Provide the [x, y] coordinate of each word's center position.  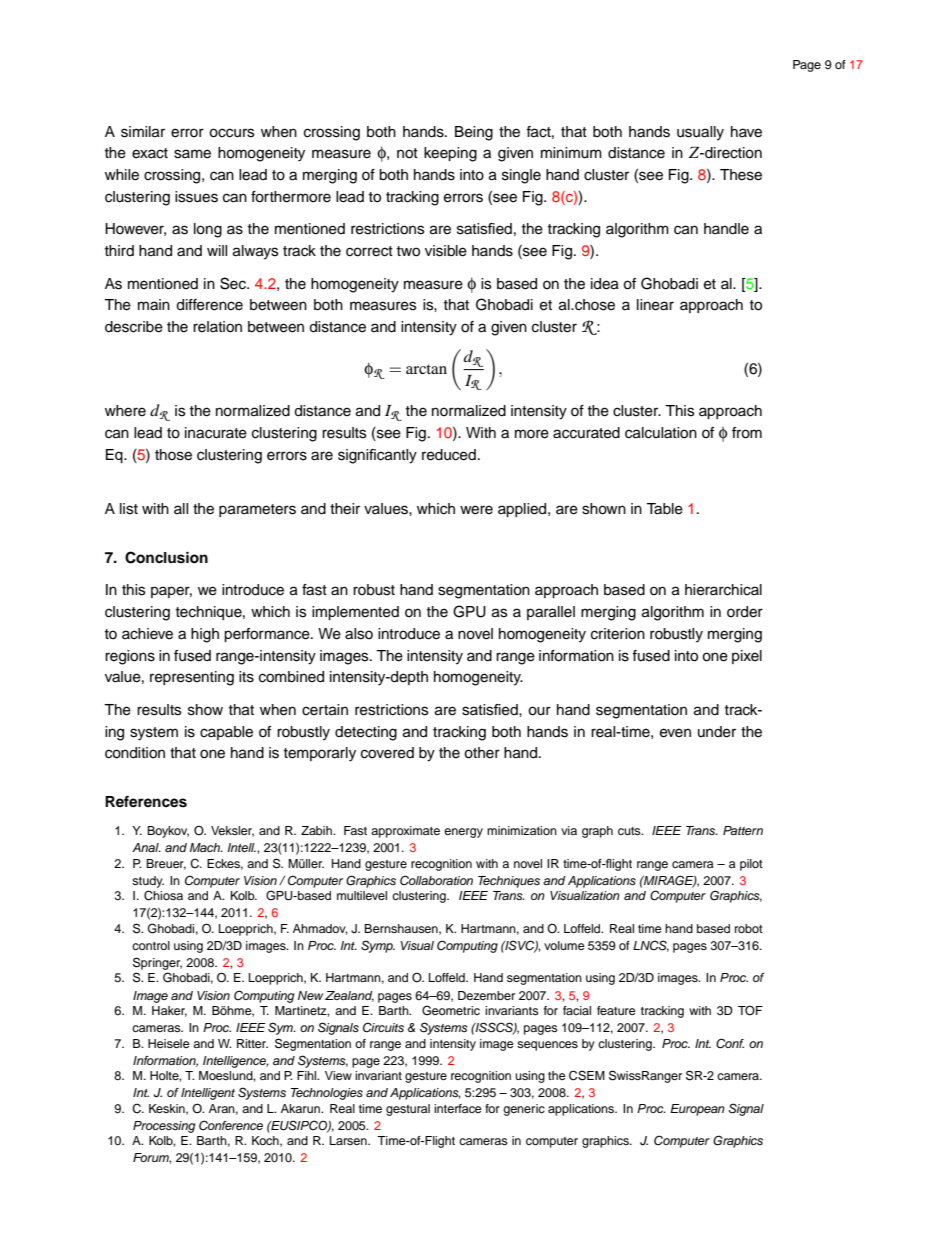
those [173, 455]
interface [458, 1108]
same [192, 154]
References [146, 802]
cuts [630, 831]
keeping [450, 154]
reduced [449, 455]
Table [664, 509]
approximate [405, 832]
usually [700, 133]
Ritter [252, 1043]
